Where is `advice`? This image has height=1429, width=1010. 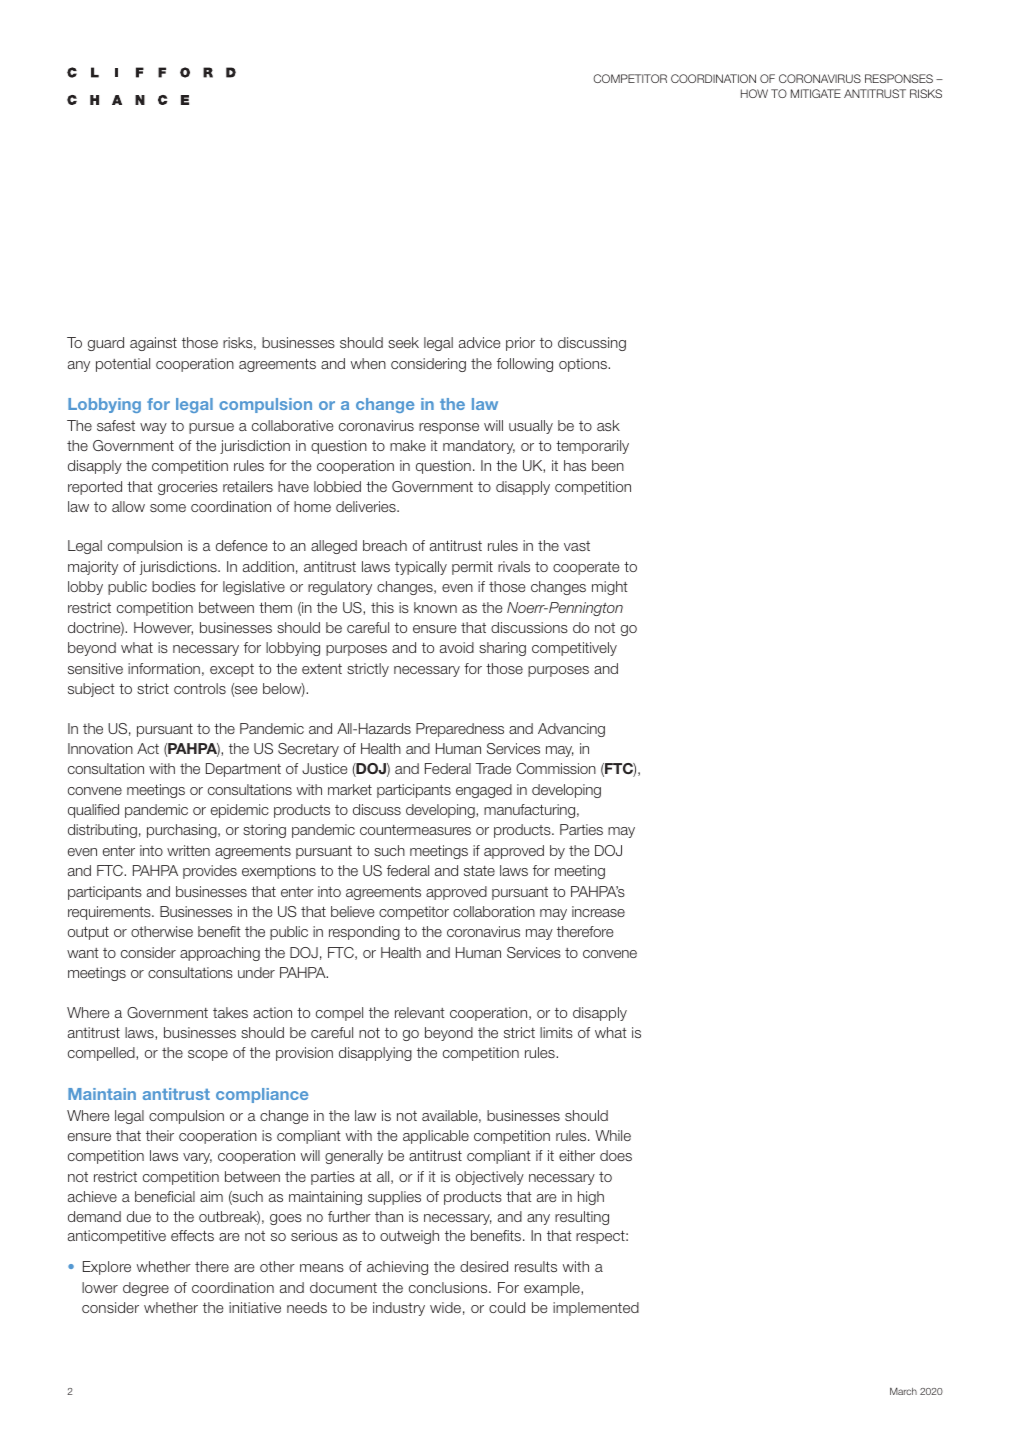 advice is located at coordinates (479, 342).
